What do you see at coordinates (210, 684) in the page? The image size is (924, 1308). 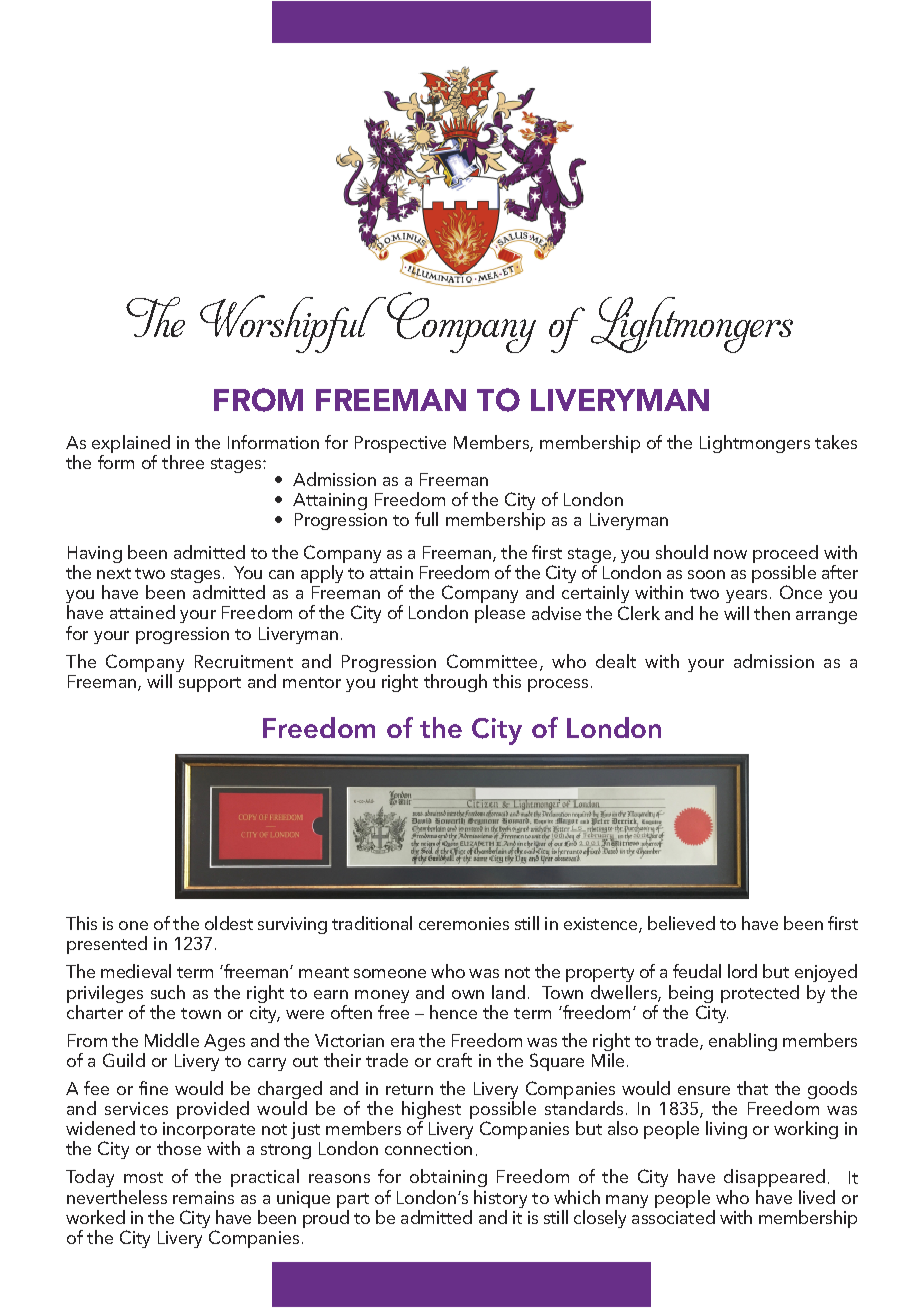 I see `support` at bounding box center [210, 684].
